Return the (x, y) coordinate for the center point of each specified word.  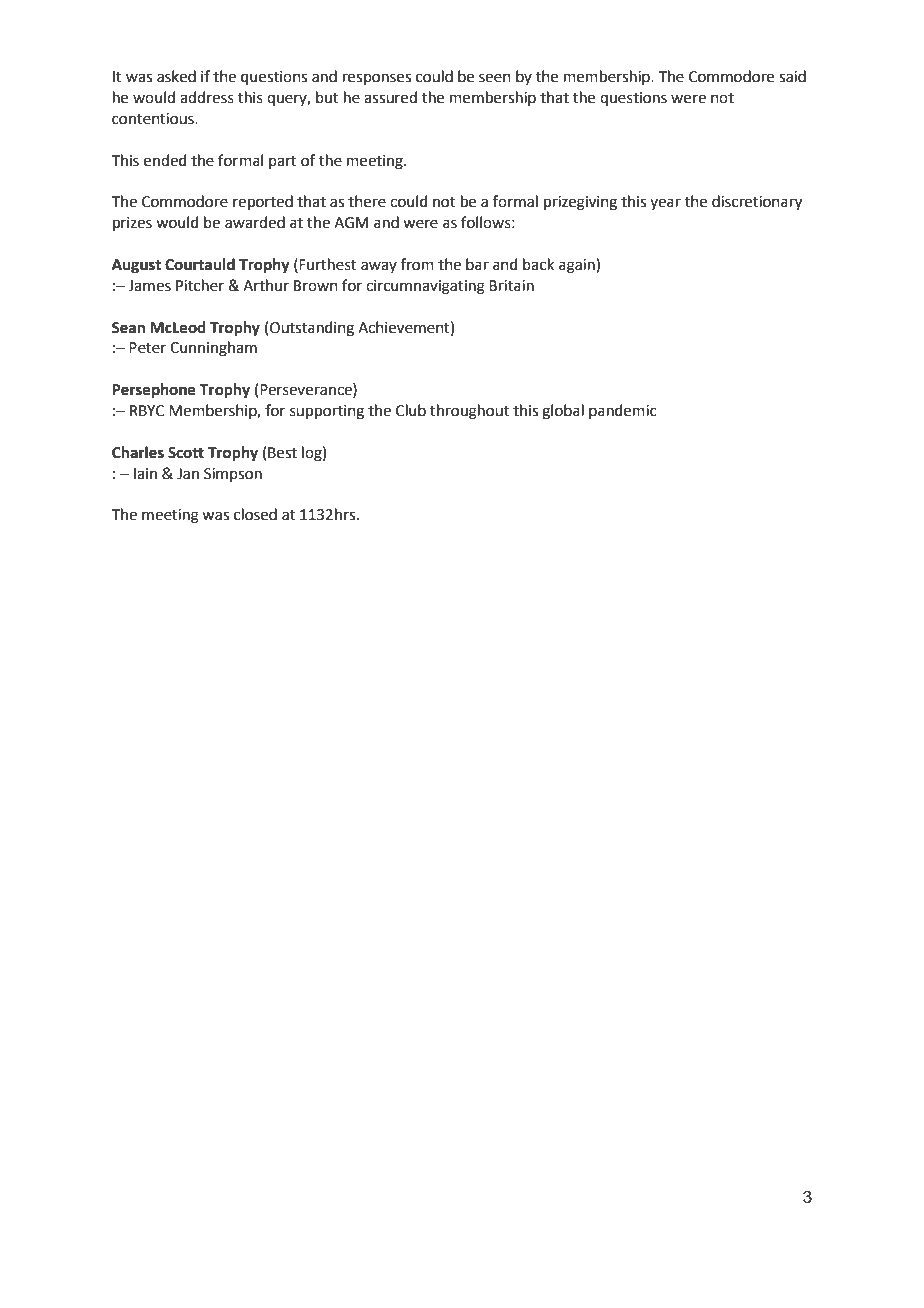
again (578, 266)
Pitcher (200, 285)
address (207, 97)
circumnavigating (425, 287)
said (792, 76)
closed (255, 514)
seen (495, 78)
